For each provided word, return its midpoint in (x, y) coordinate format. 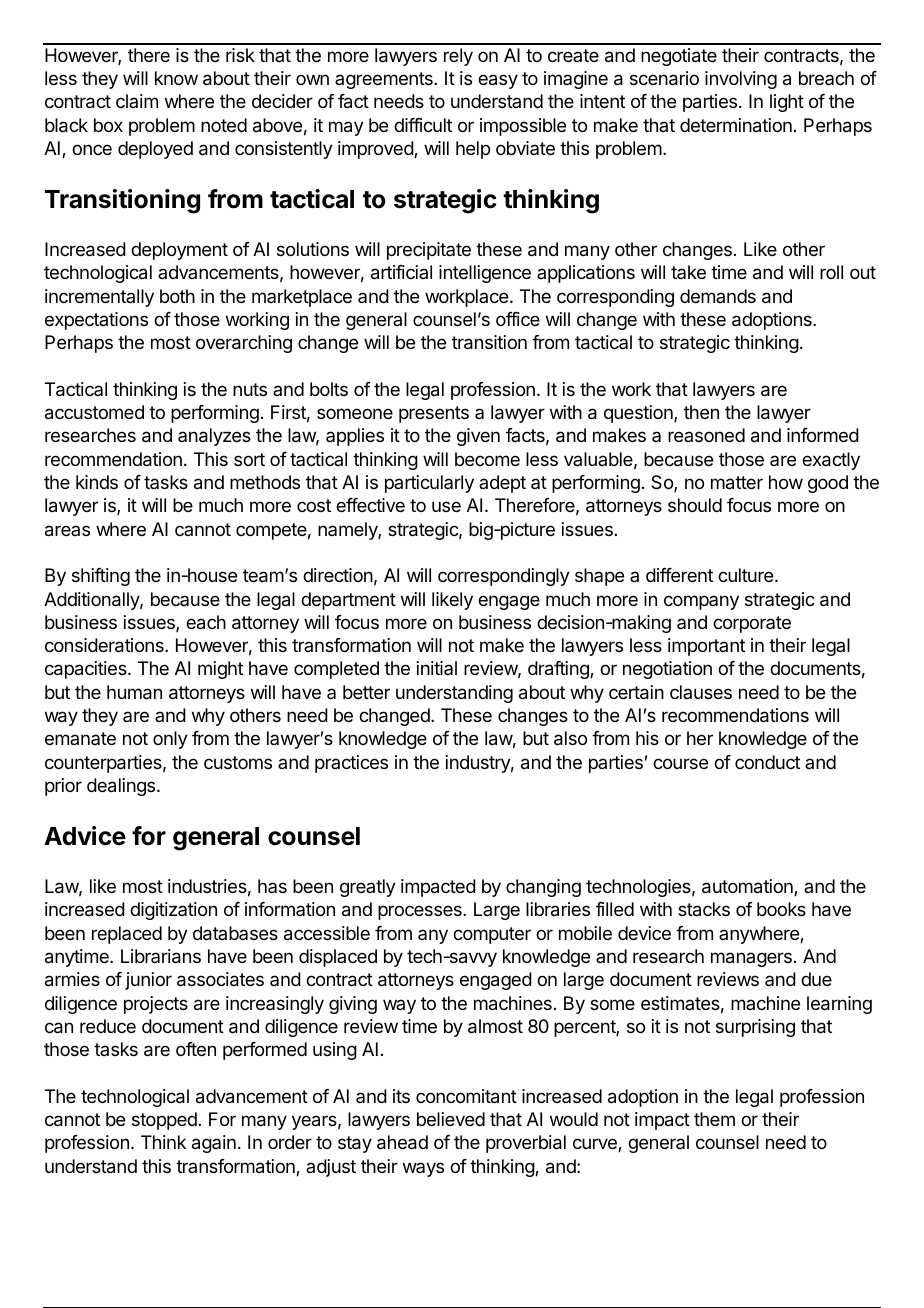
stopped (164, 1121)
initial (437, 668)
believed (451, 1119)
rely (458, 57)
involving (741, 80)
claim (137, 101)
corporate (752, 624)
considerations (105, 645)
